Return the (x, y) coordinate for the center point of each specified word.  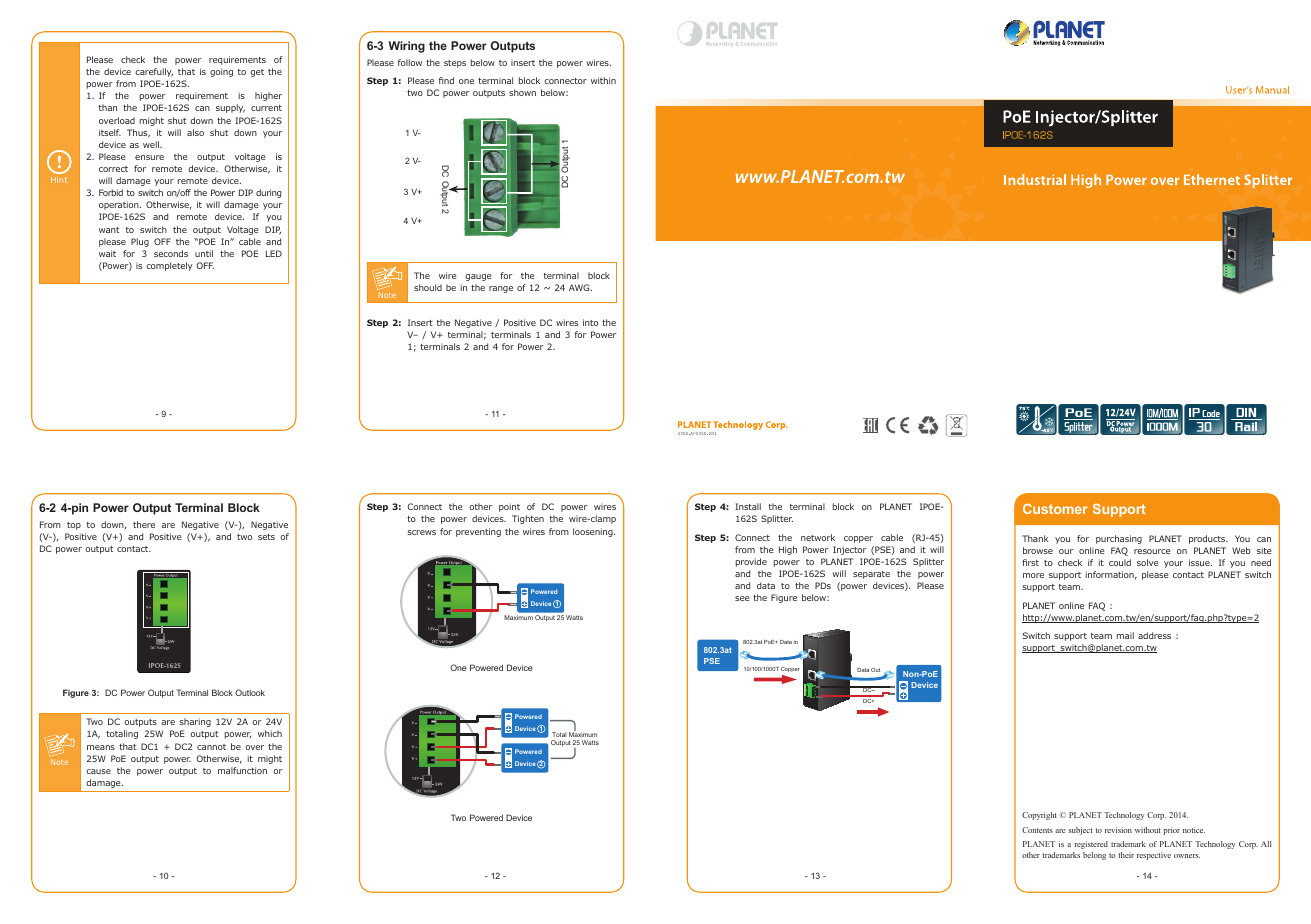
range (501, 289)
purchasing (1119, 539)
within (603, 80)
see (742, 598)
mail (1125, 635)
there (144, 524)
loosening (594, 532)
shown (522, 92)
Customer (1055, 509)
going (221, 72)
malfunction (242, 770)
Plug (140, 242)
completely (169, 266)
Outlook (250, 692)
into (590, 322)
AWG (580, 287)
